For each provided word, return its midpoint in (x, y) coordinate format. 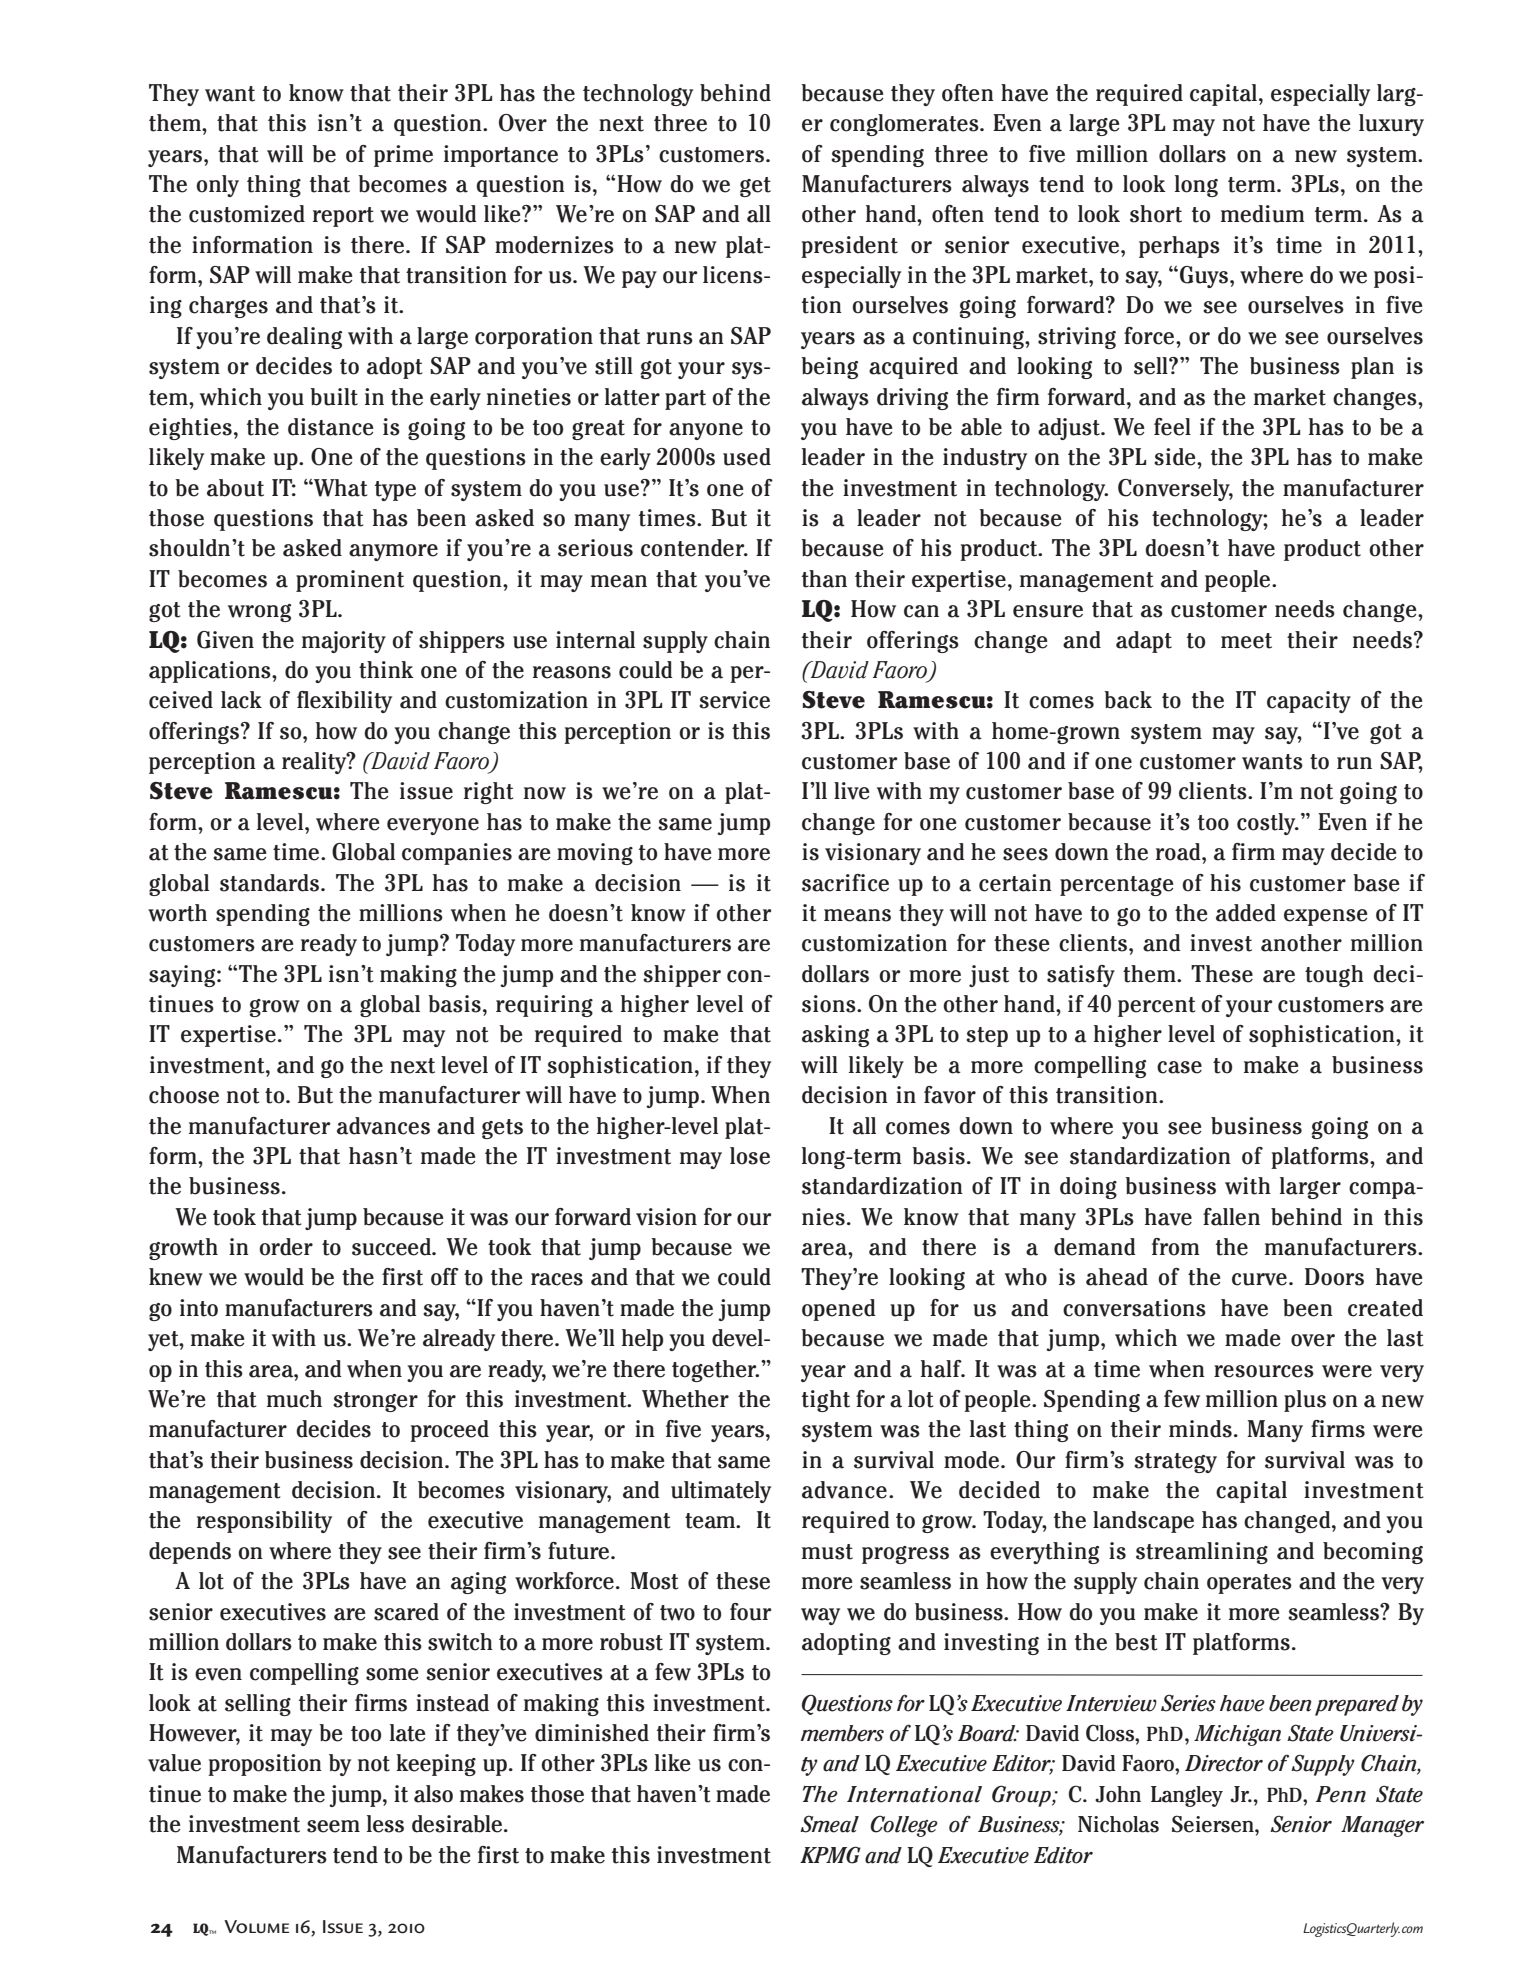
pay (639, 279)
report (343, 217)
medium (1263, 214)
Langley (1187, 1796)
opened (839, 1310)
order (286, 1247)
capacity (1309, 702)
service (734, 700)
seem (333, 1826)
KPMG (830, 1855)
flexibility (344, 702)
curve (1259, 1279)
